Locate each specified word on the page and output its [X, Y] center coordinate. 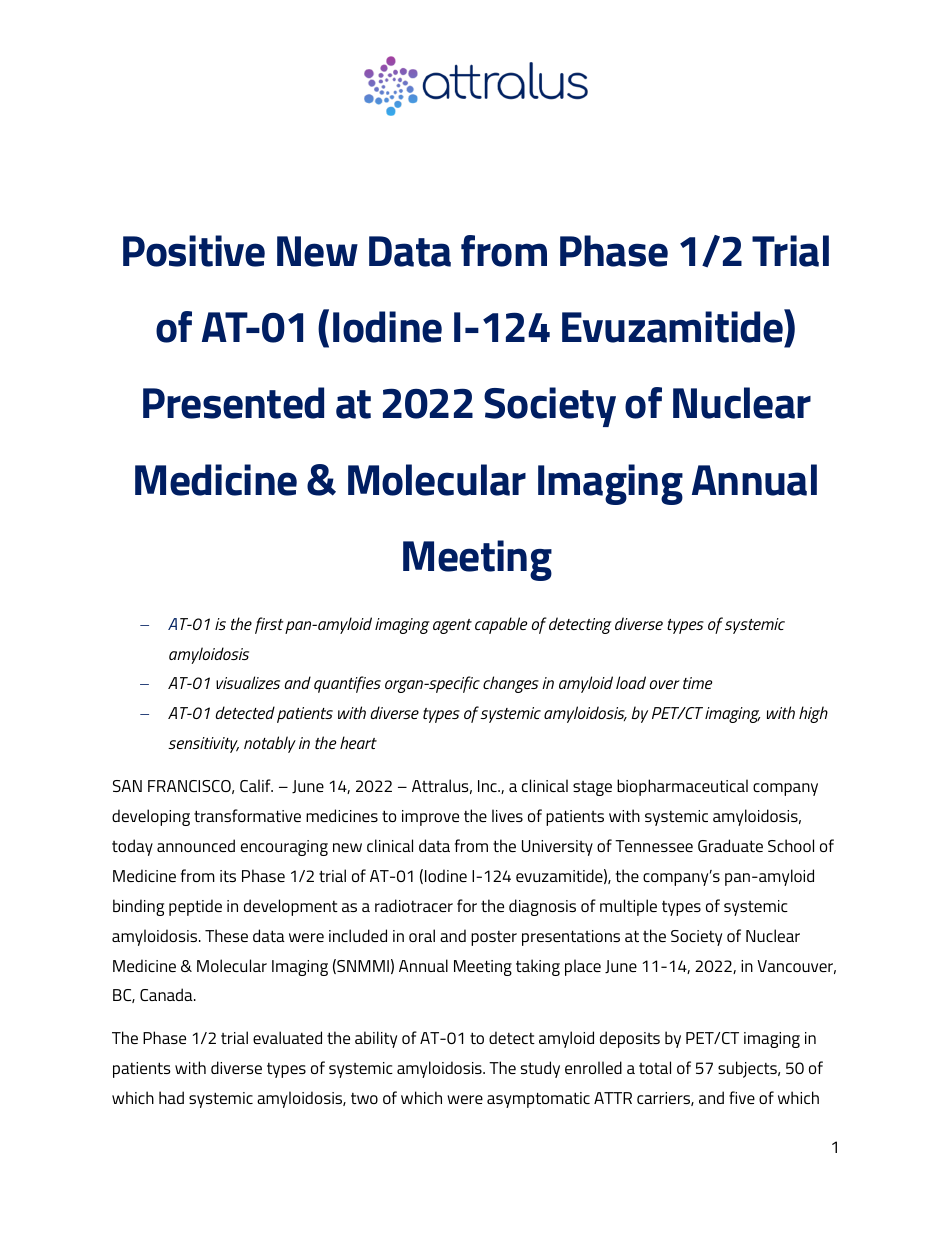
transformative [247, 815]
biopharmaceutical [682, 787]
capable [501, 625]
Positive [194, 251]
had [171, 1097]
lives [507, 815]
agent [452, 626]
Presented [233, 403]
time [698, 683]
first [269, 625]
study [540, 1069]
